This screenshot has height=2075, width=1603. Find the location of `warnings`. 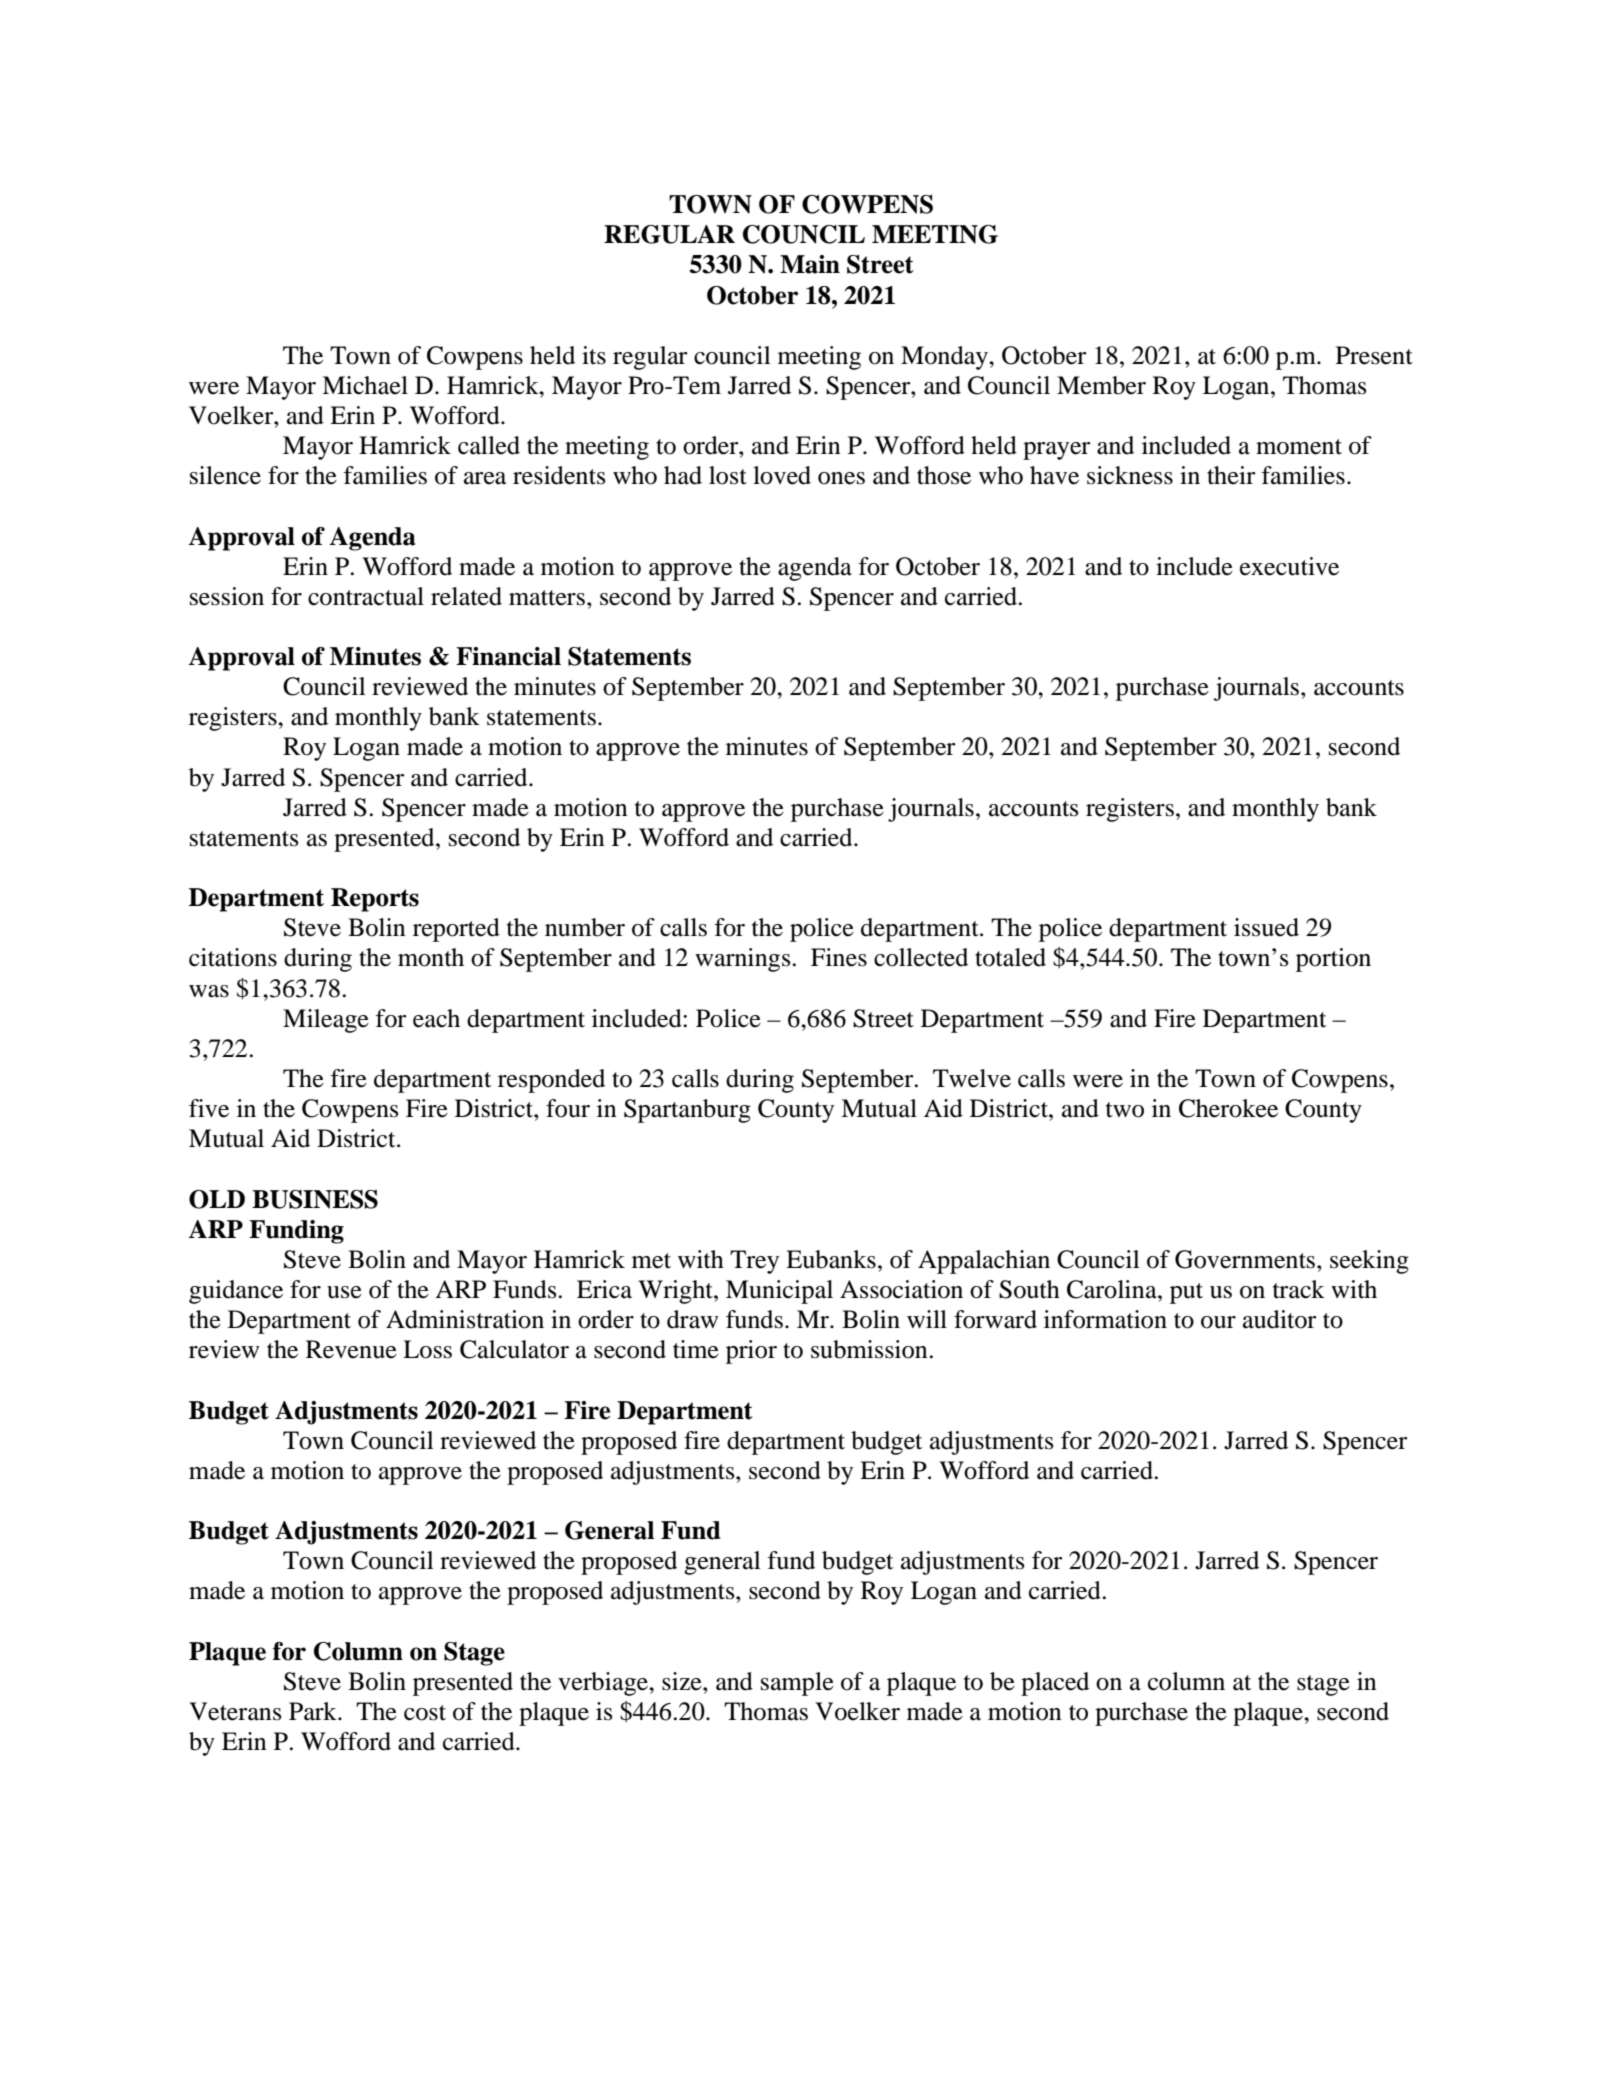

warnings is located at coordinates (744, 960).
